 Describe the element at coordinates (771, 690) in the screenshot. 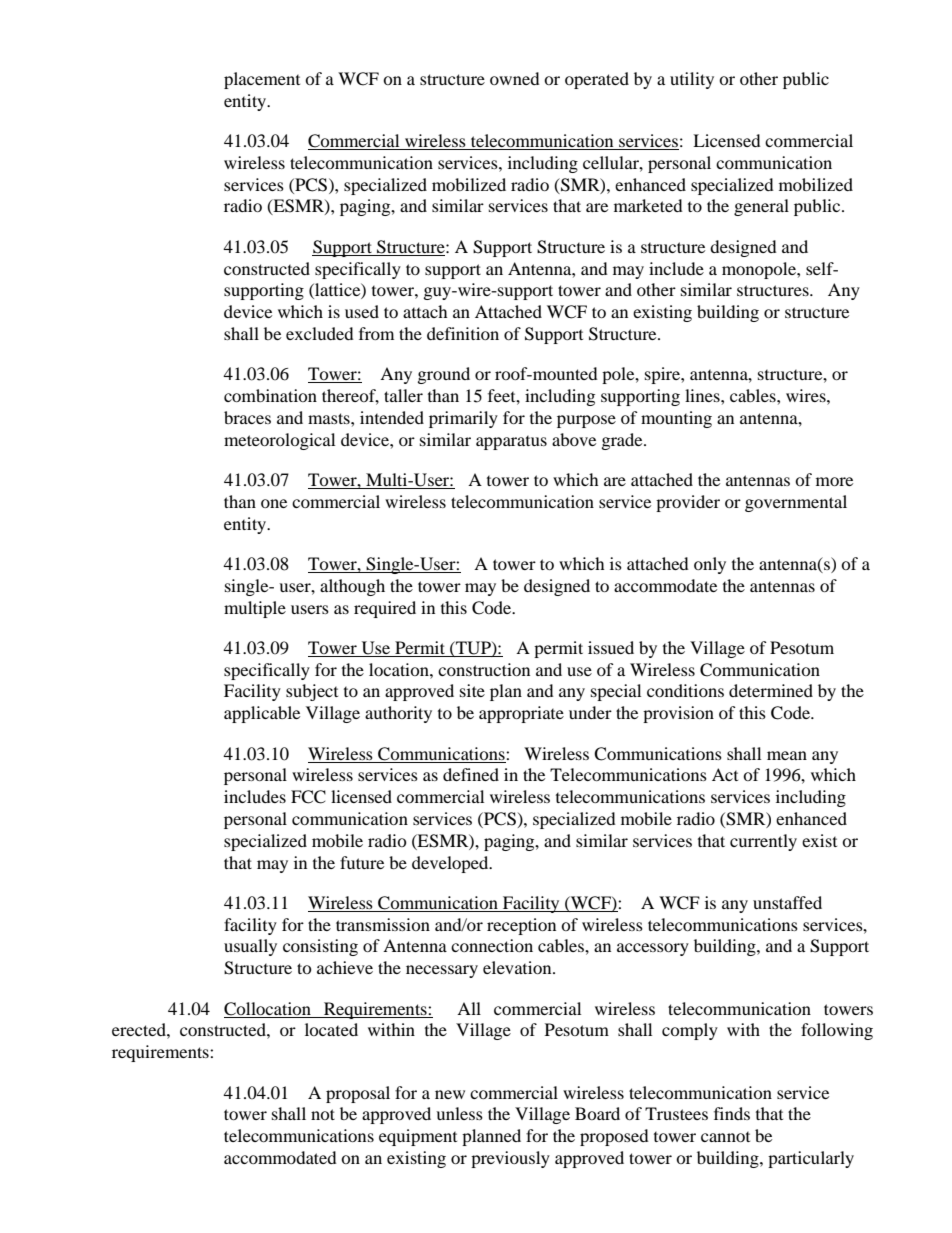

I see `determined` at that location.
